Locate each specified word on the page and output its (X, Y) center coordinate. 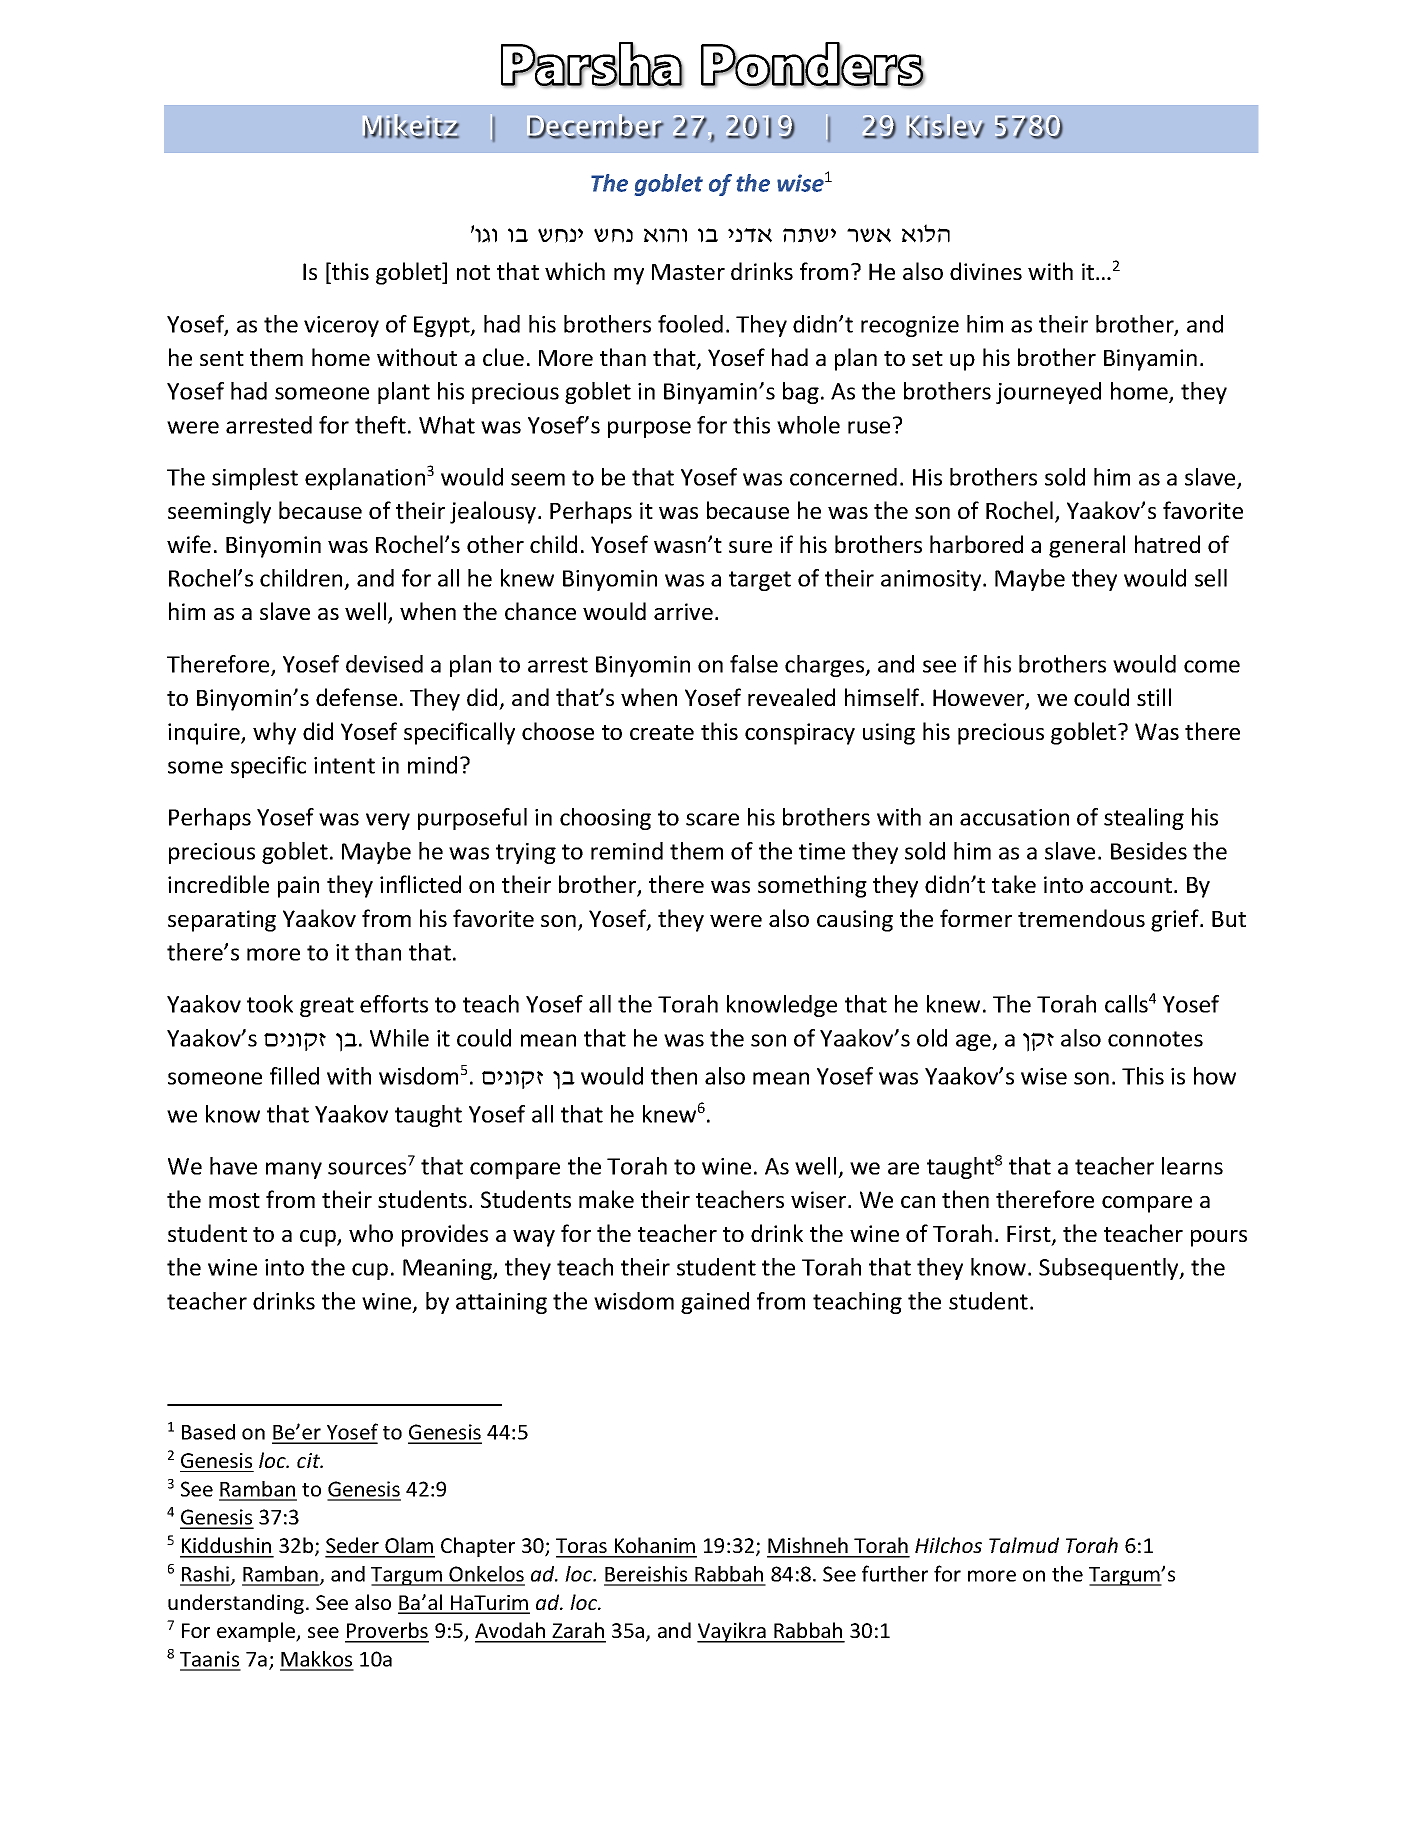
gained (715, 1303)
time (822, 851)
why (274, 733)
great (327, 1007)
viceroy (341, 326)
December (595, 126)
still (1154, 697)
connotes (1155, 1039)
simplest (255, 479)
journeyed (1048, 393)
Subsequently (1110, 1269)
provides (445, 1235)
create (662, 732)
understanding (236, 1604)
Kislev (945, 126)
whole (808, 425)
